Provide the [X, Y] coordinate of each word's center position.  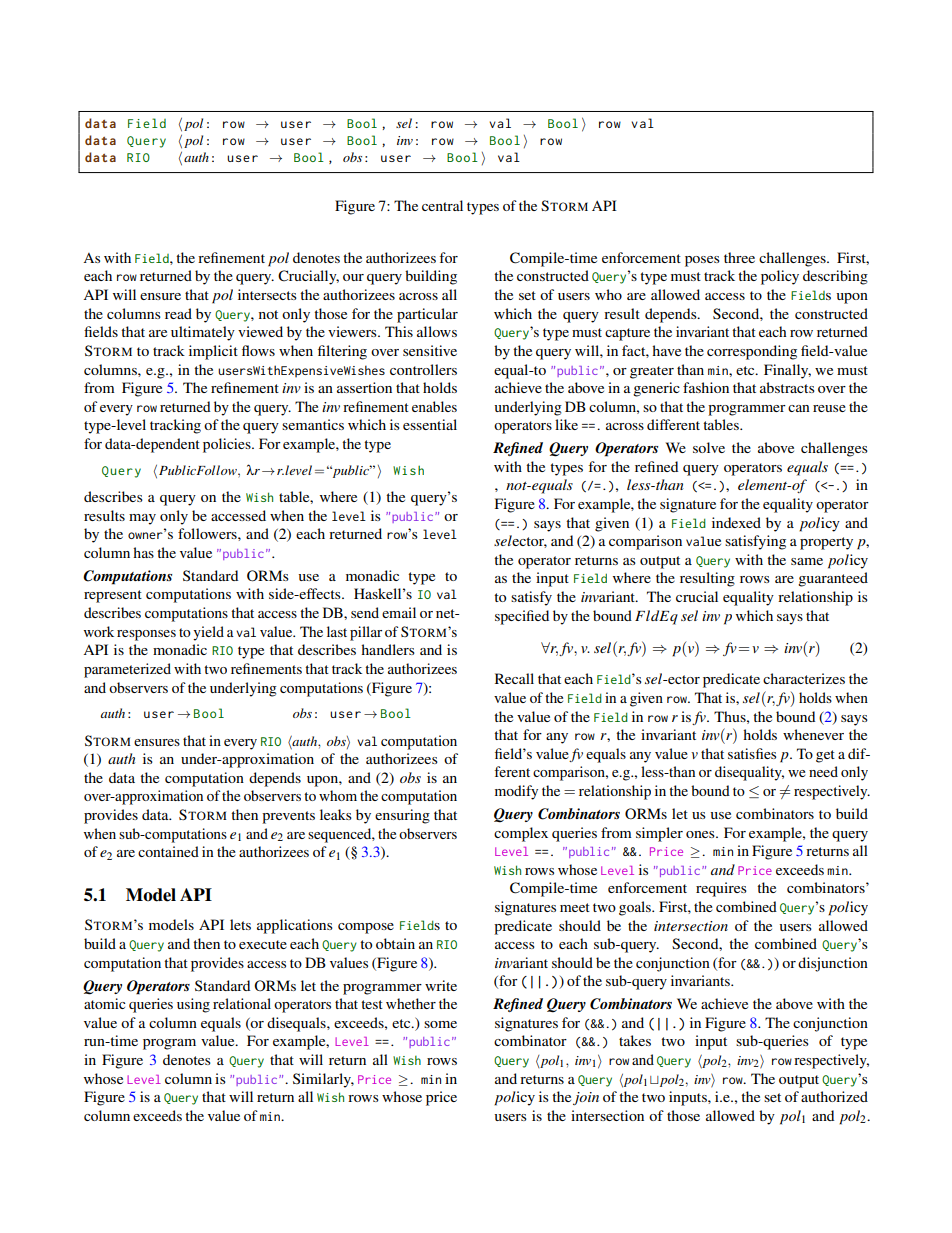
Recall [514, 678]
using [193, 1005]
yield [208, 633]
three [739, 257]
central [442, 205]
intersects [267, 294]
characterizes [804, 678]
